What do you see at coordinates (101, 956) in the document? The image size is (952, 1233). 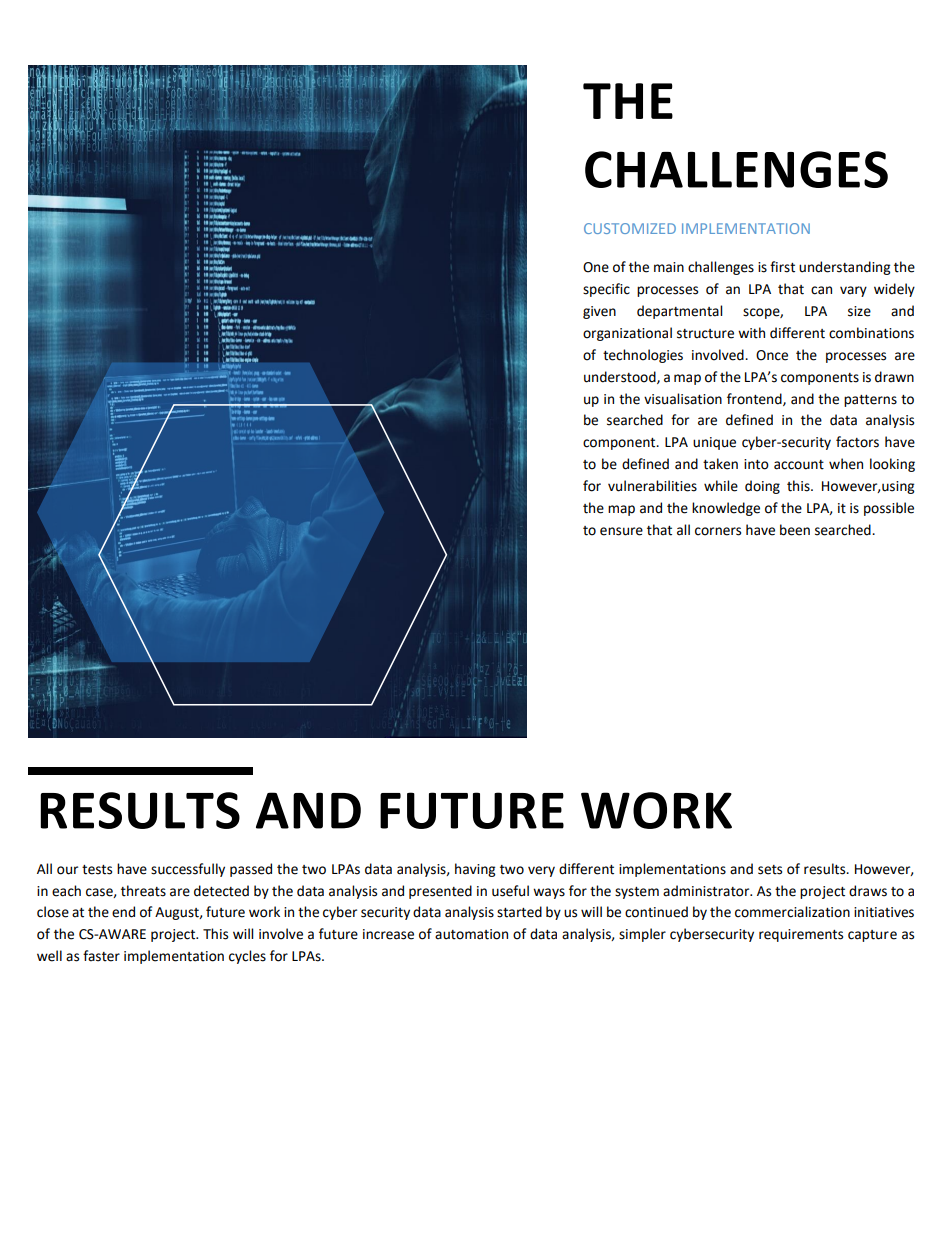 I see `faster` at bounding box center [101, 956].
